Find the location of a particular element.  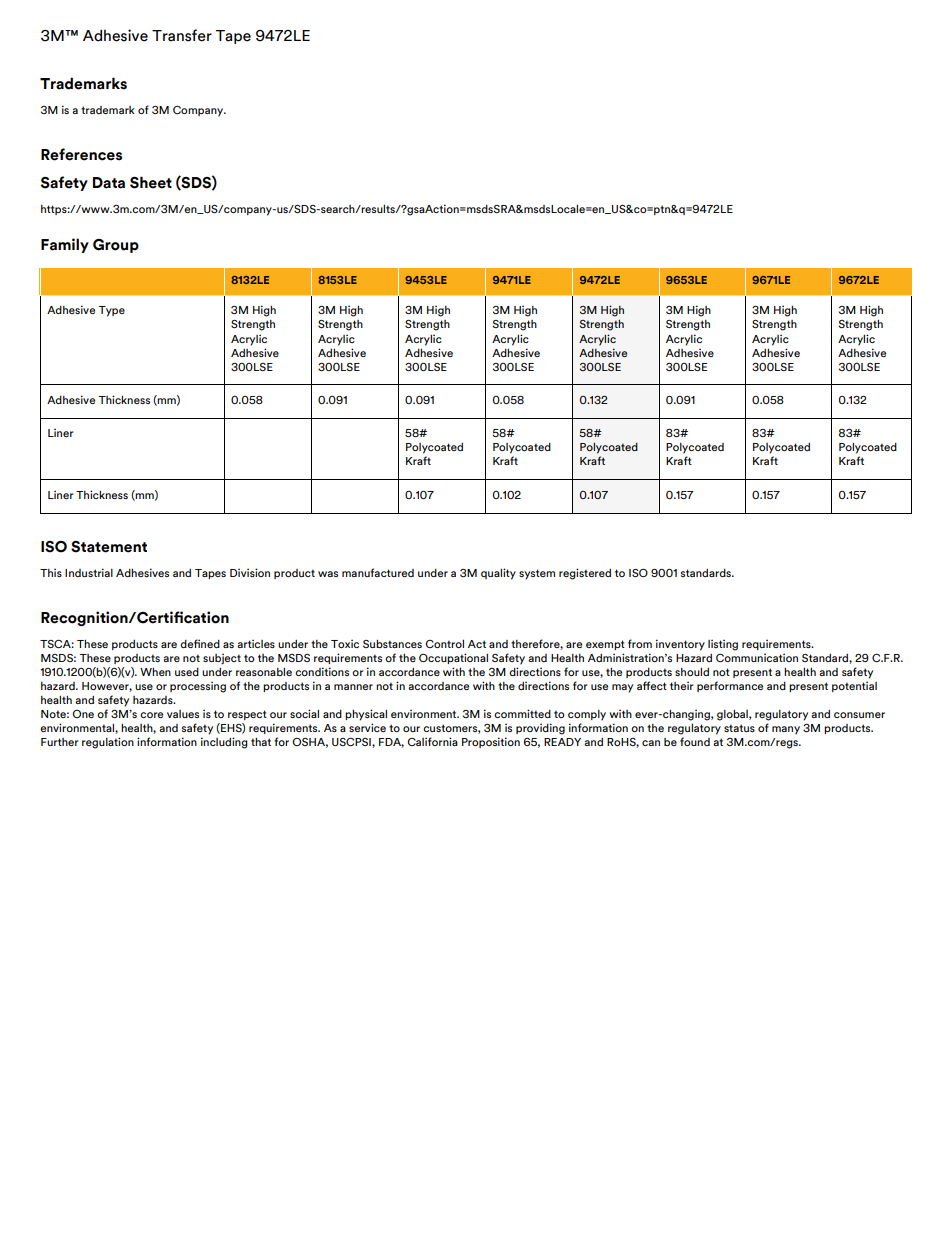

Type is located at coordinates (111, 311).
